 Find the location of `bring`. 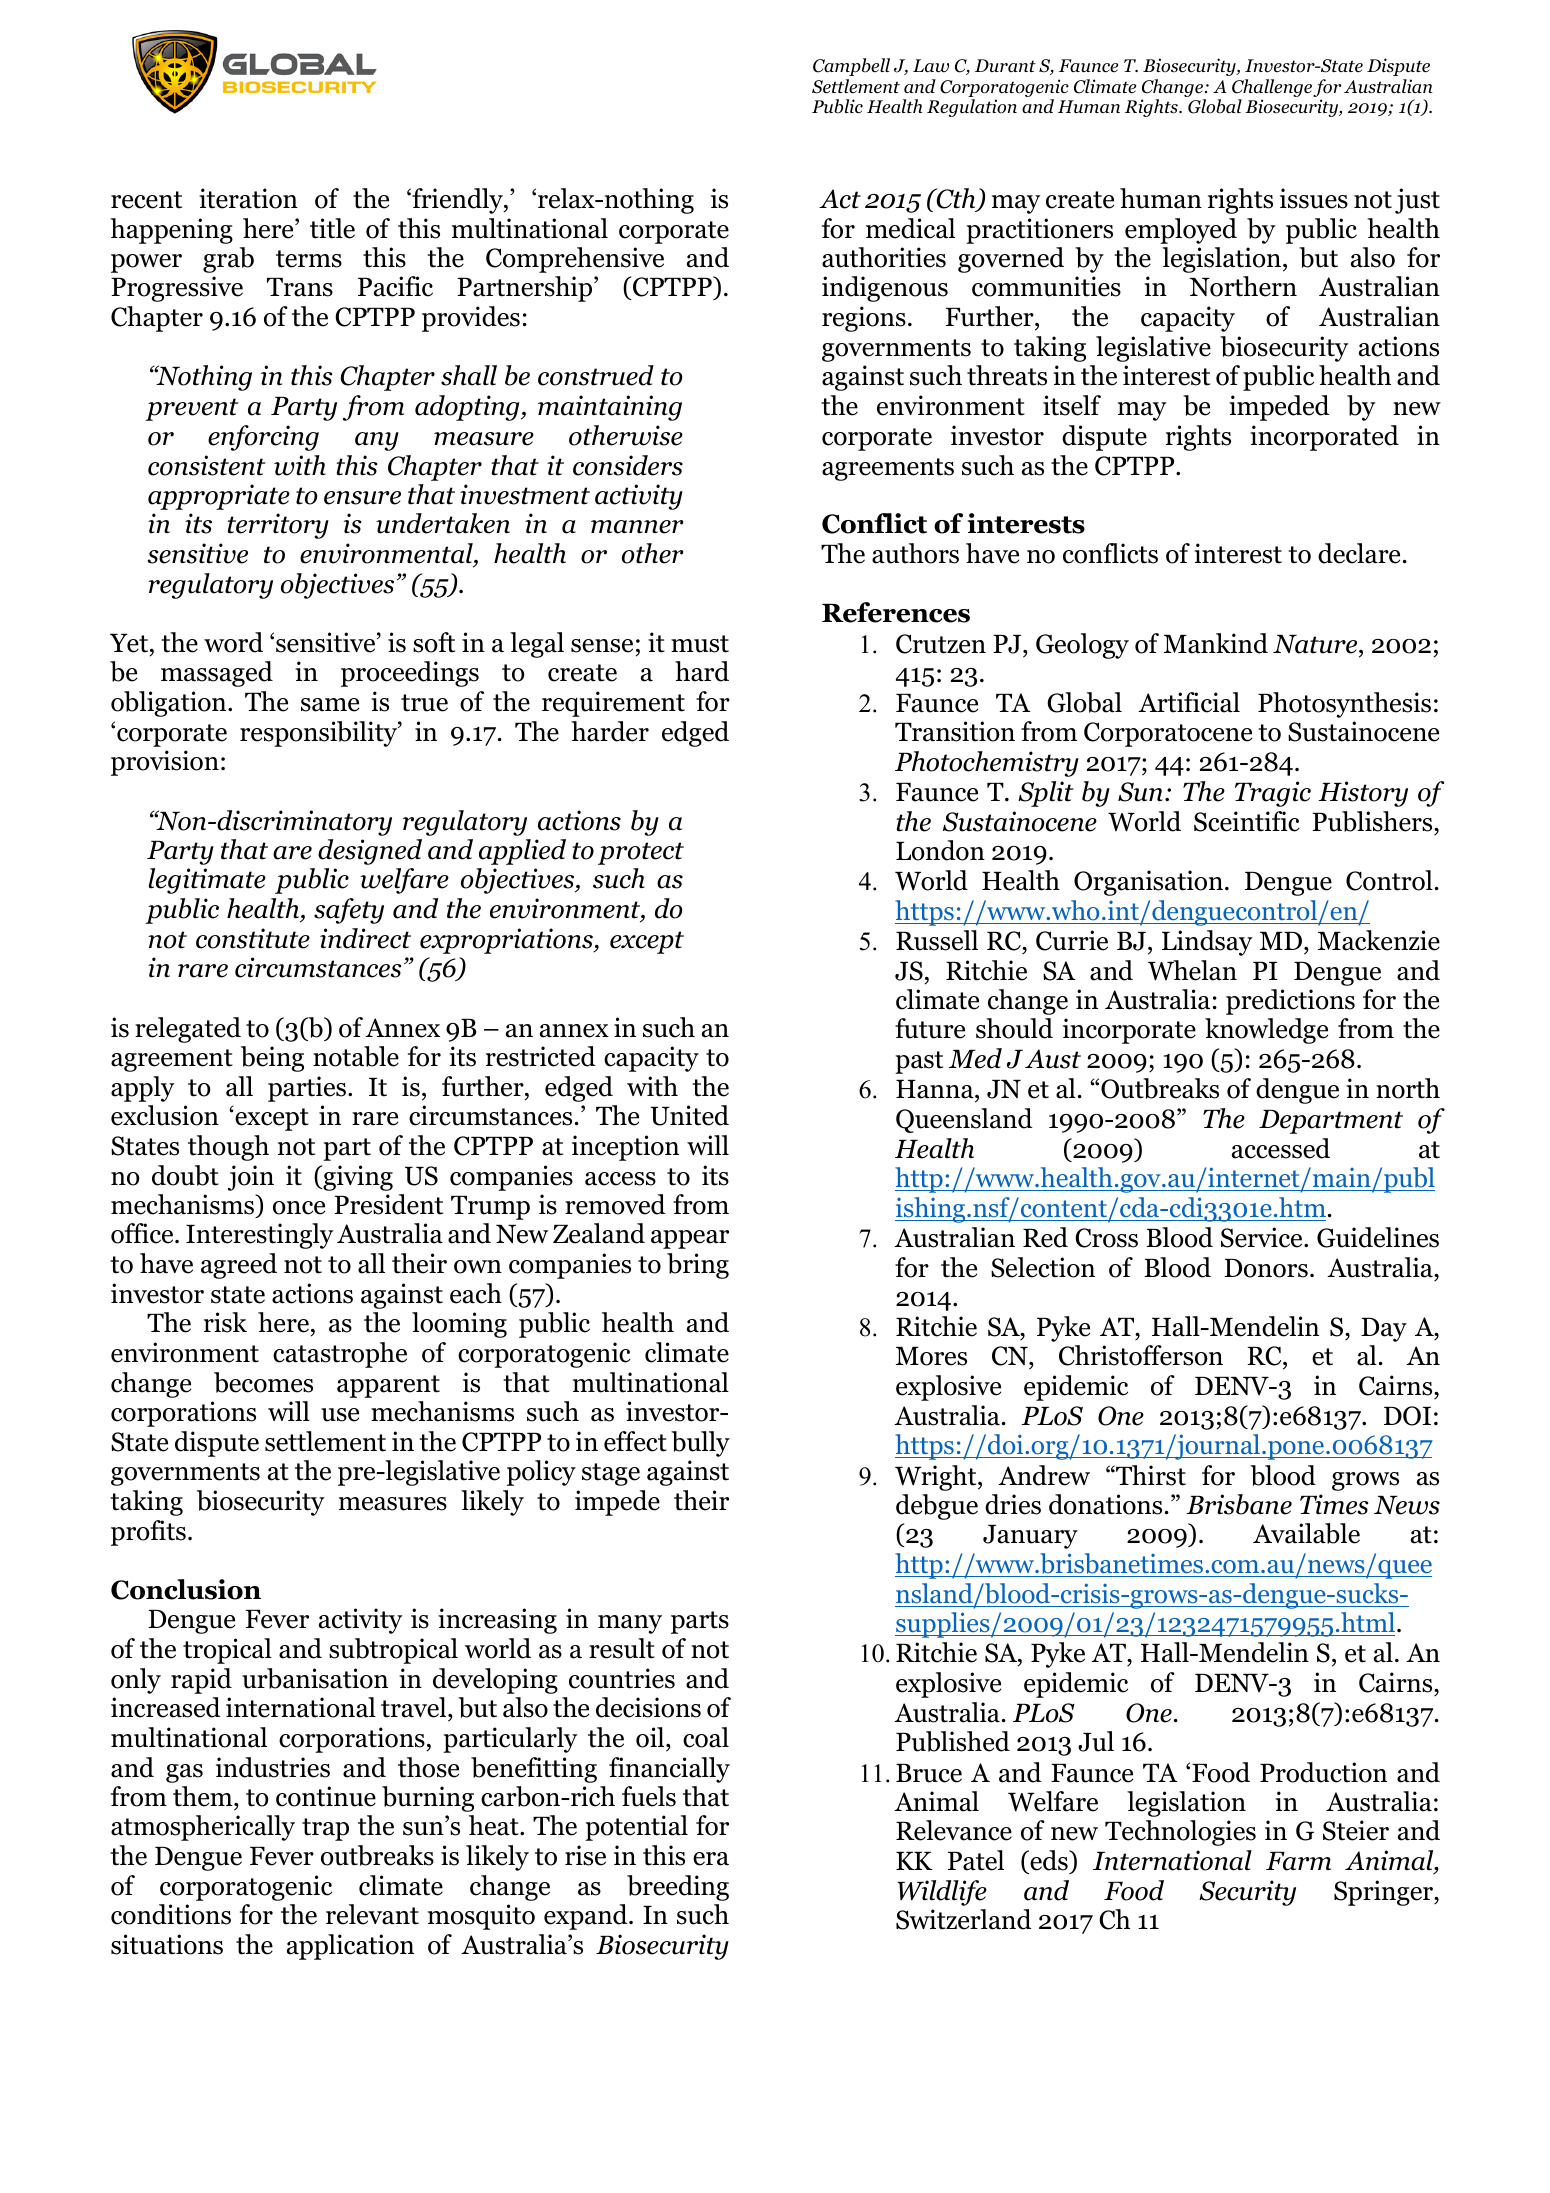

bring is located at coordinates (698, 1266).
